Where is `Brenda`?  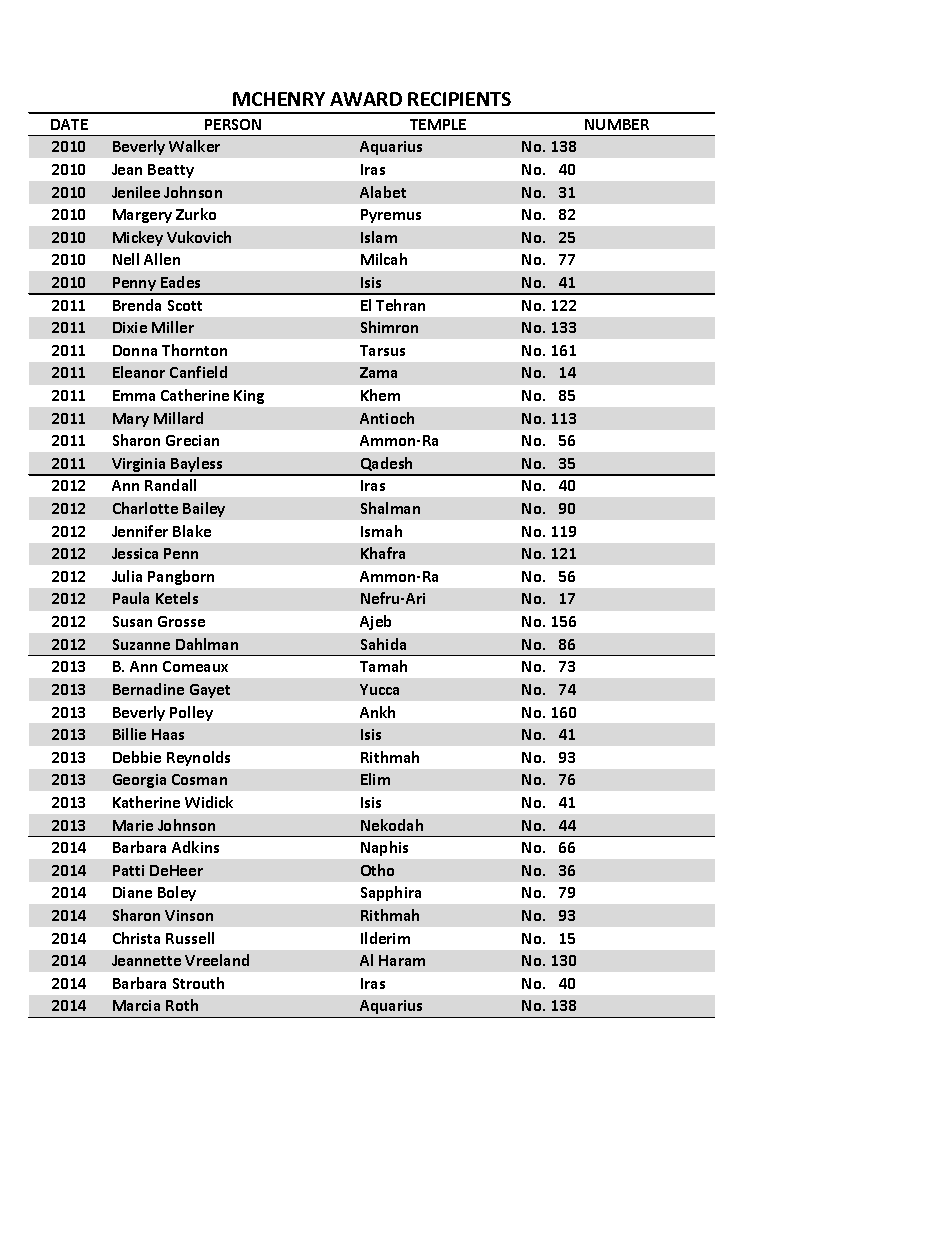
Brenda is located at coordinates (137, 305).
